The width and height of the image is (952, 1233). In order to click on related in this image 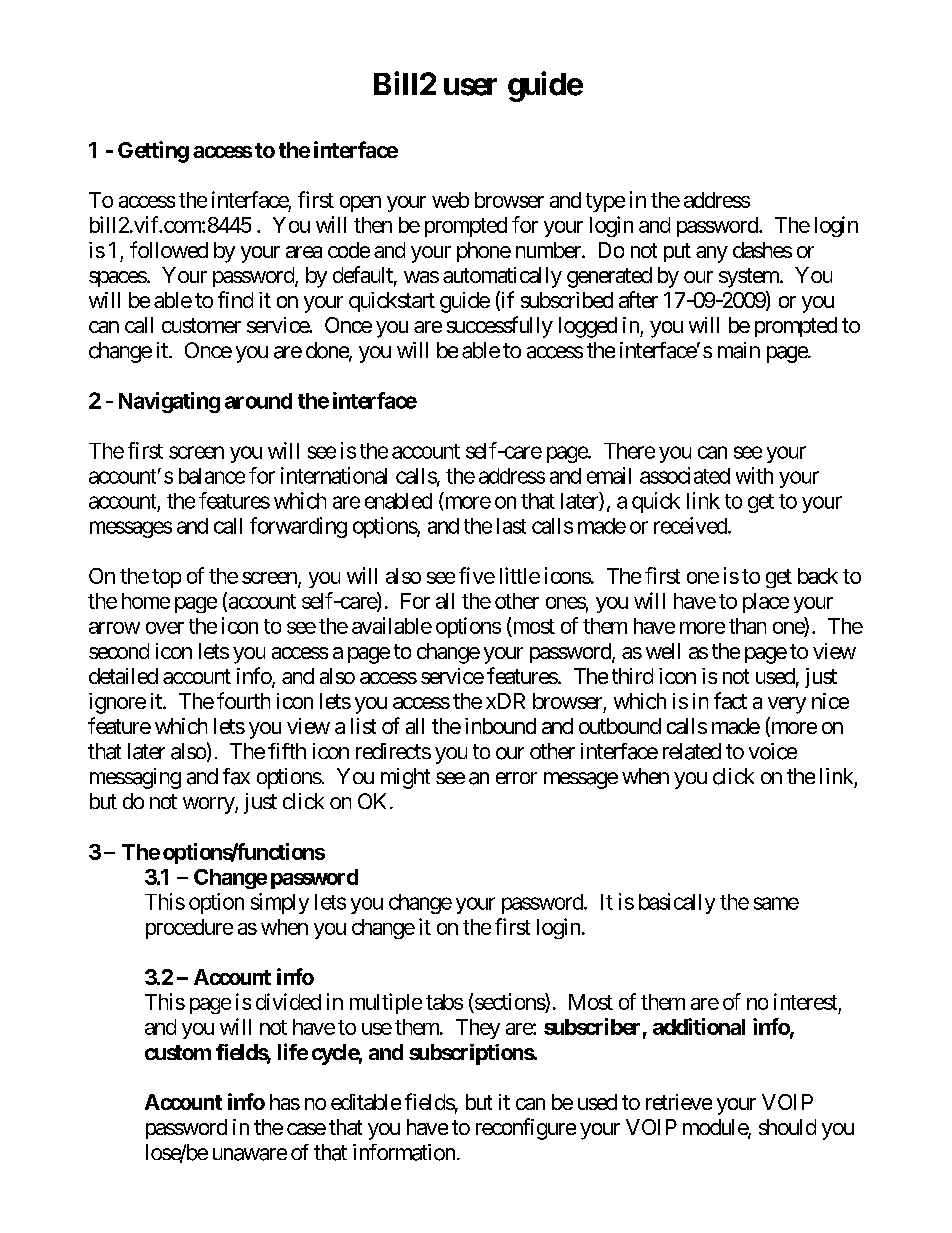, I will do `click(692, 751)`.
